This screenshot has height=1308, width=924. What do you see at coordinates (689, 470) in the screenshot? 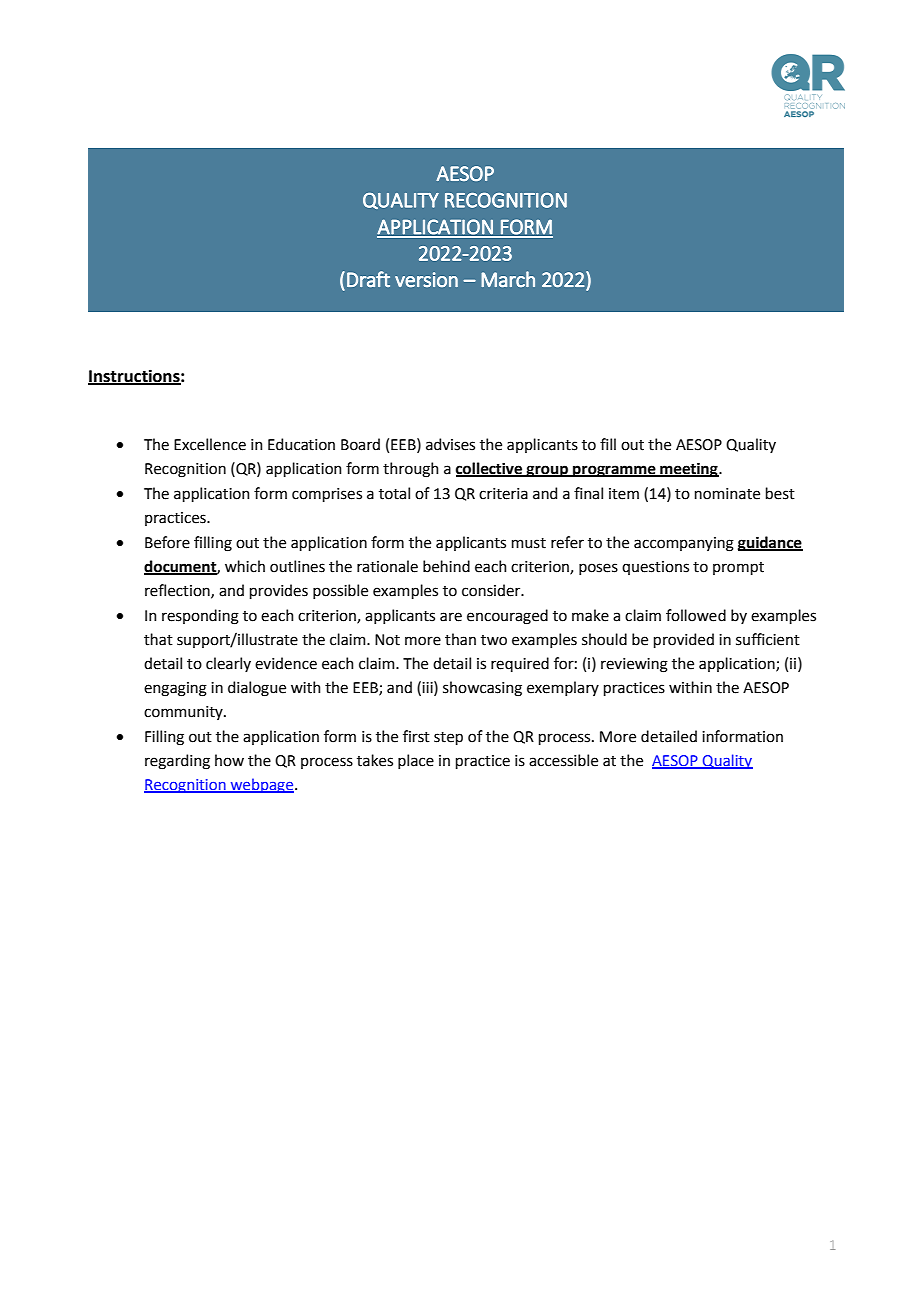
I see `meeting` at bounding box center [689, 470].
